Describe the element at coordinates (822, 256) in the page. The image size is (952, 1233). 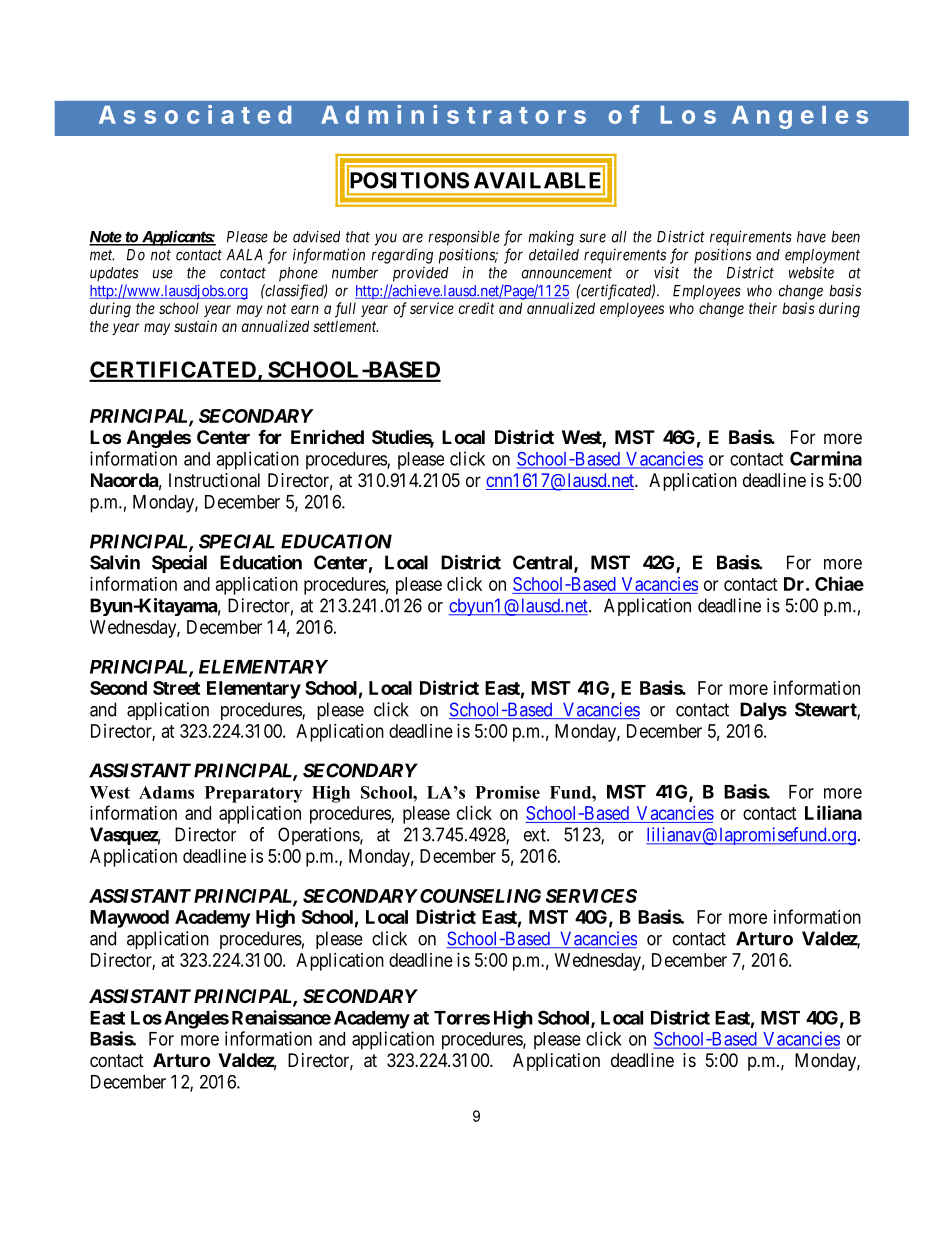
I see `employment` at that location.
